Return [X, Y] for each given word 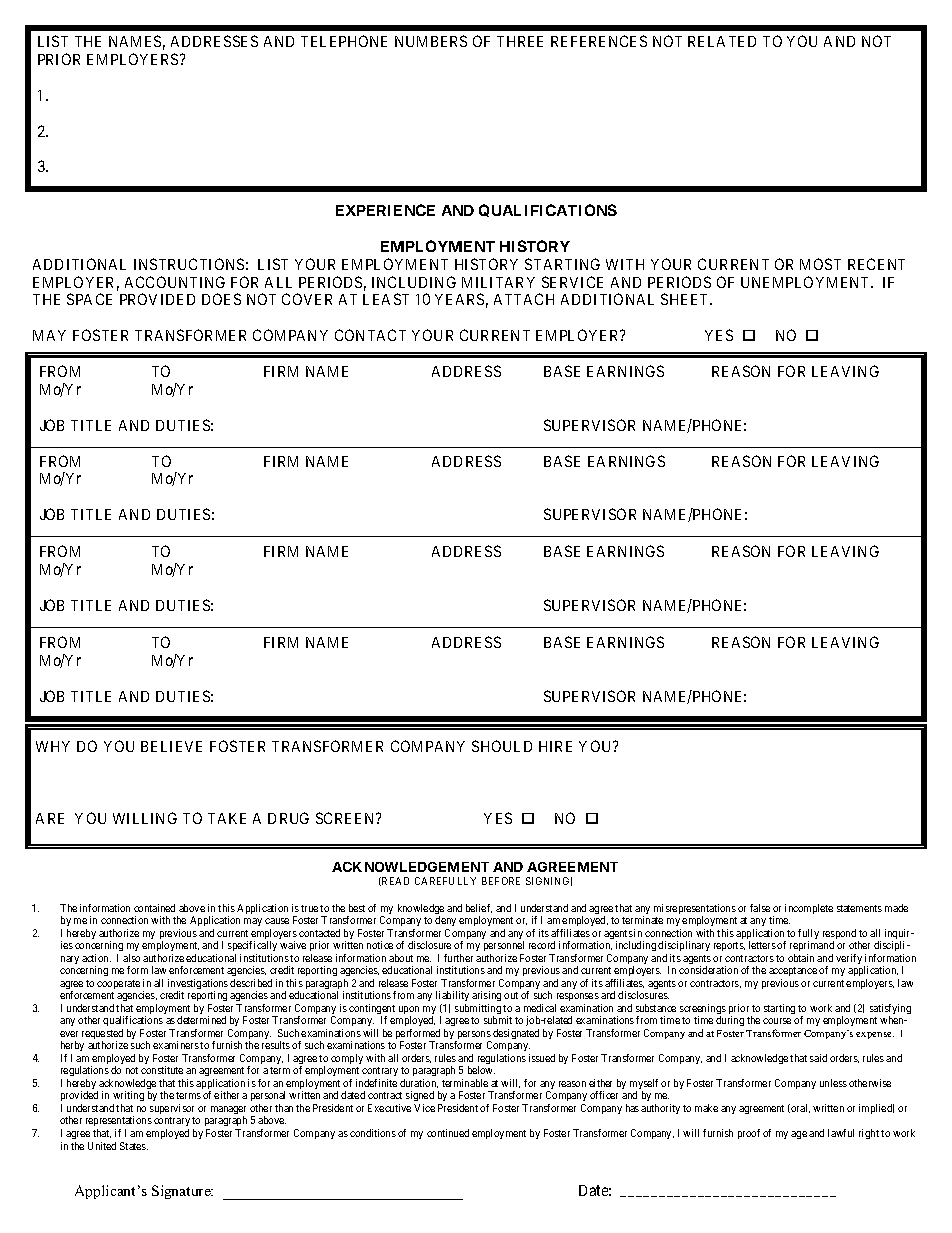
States [134, 1146]
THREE [520, 41]
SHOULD [502, 746]
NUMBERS [431, 41]
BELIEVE [171, 746]
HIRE [555, 746]
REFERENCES [599, 41]
